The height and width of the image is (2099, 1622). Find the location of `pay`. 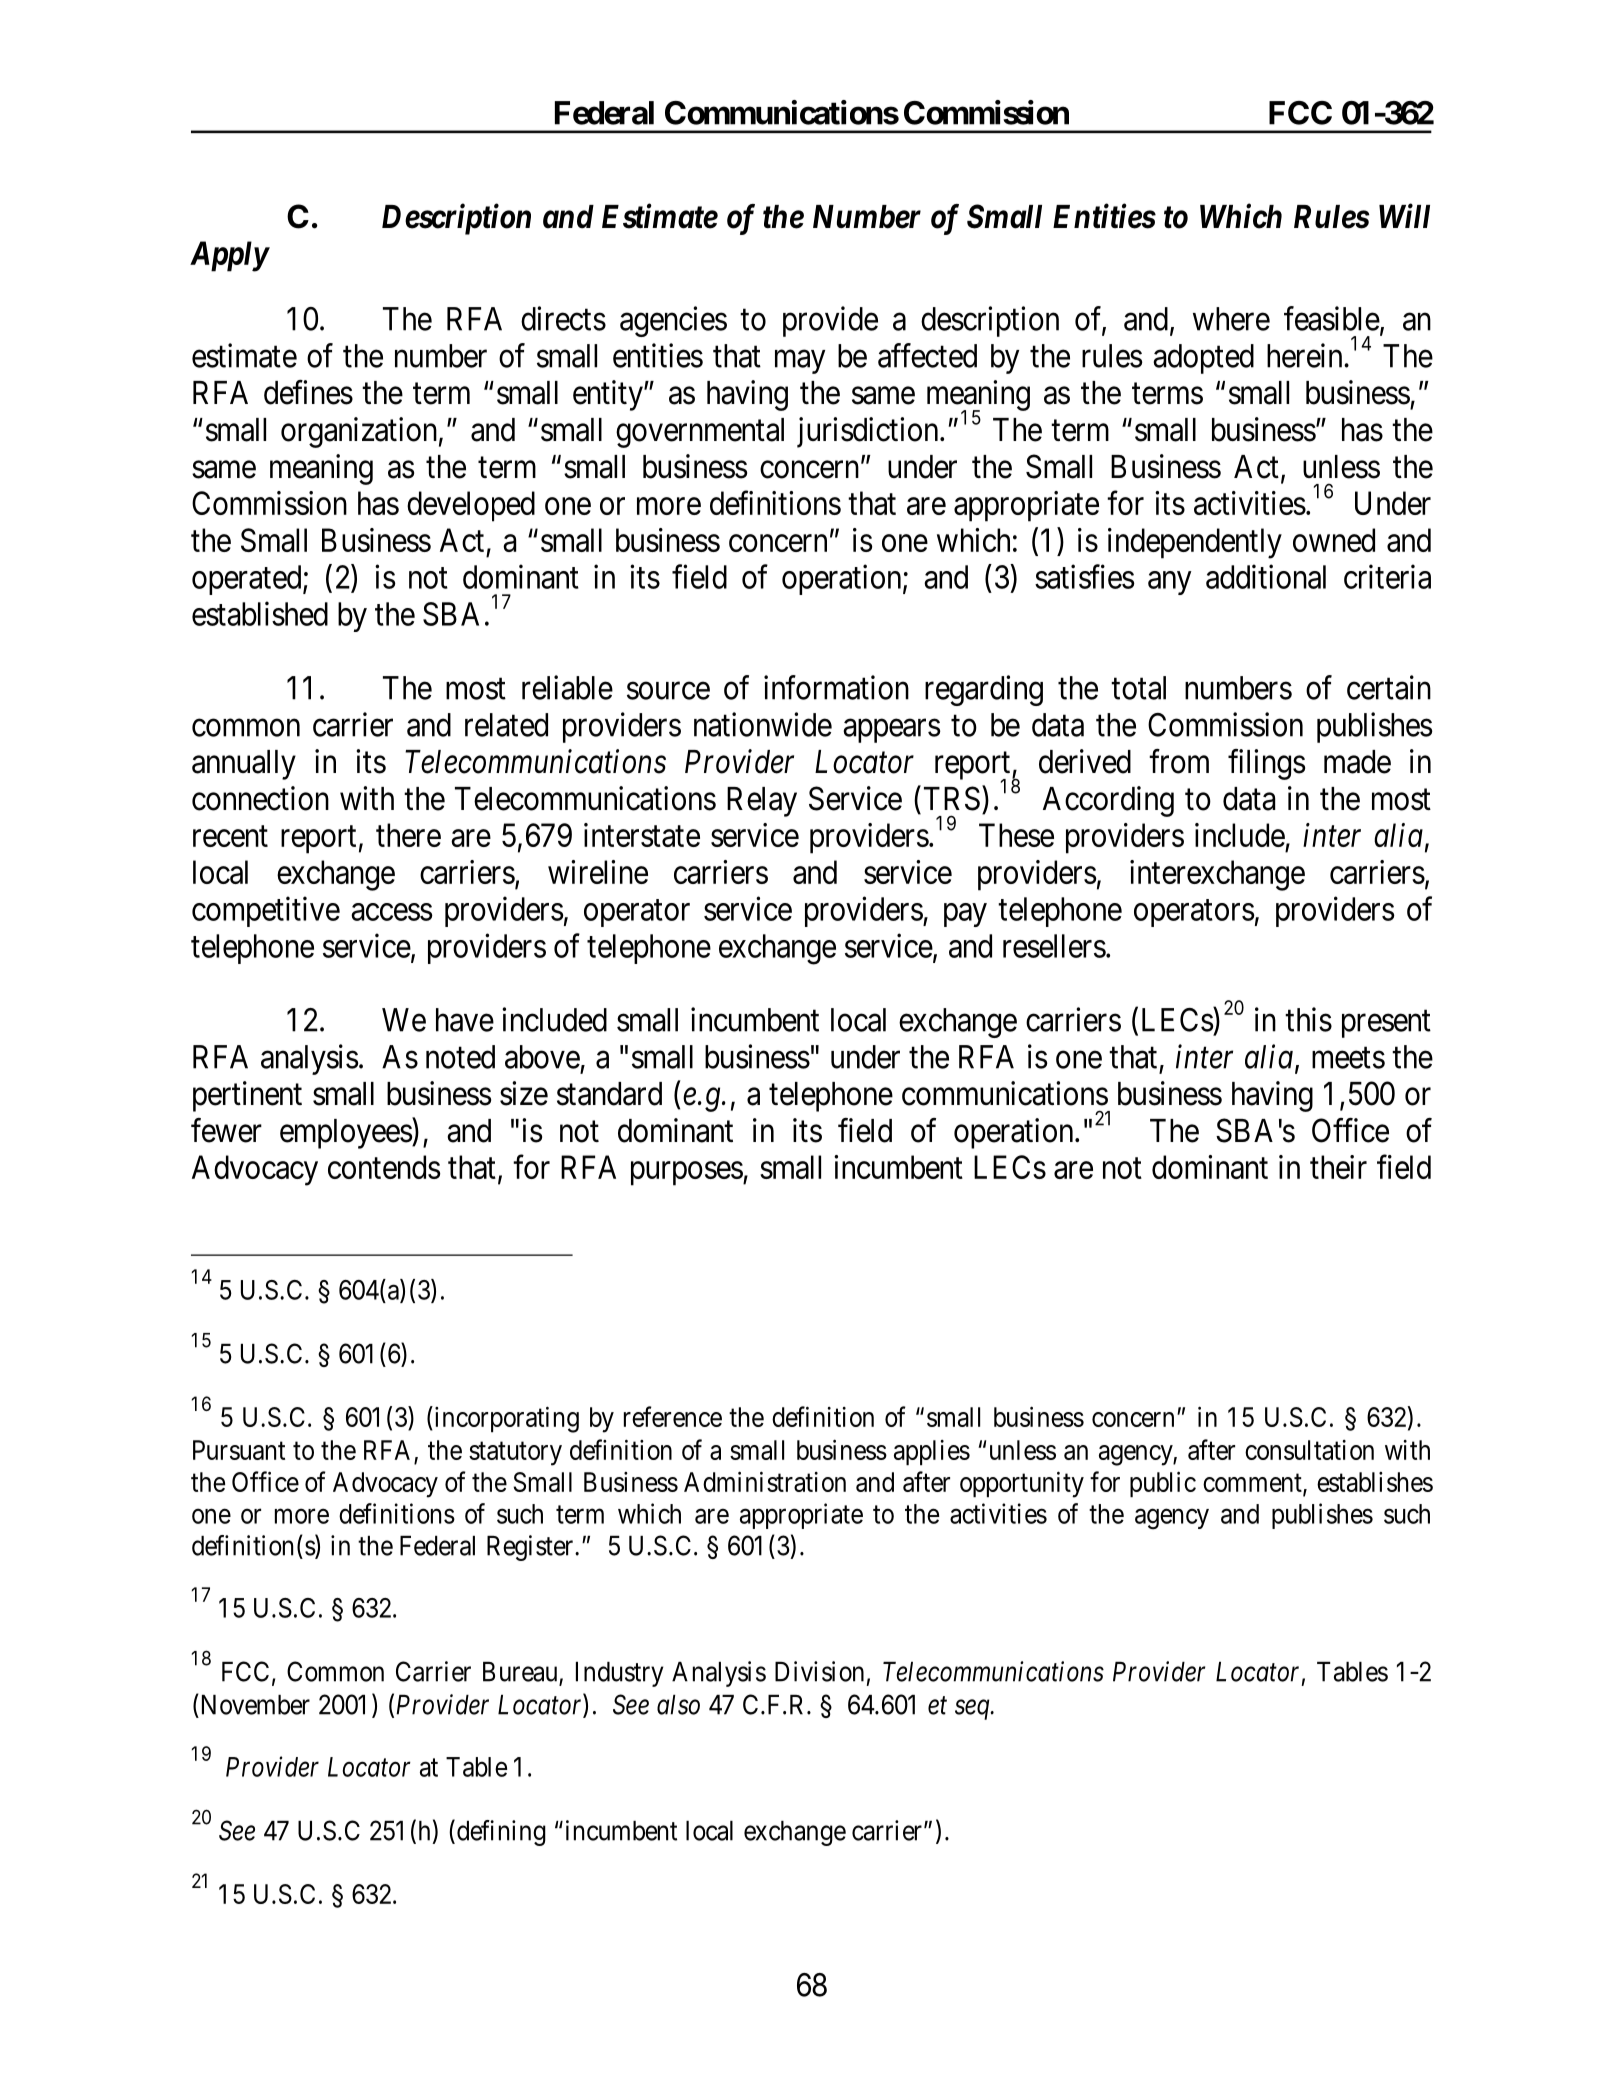

pay is located at coordinates (965, 915).
